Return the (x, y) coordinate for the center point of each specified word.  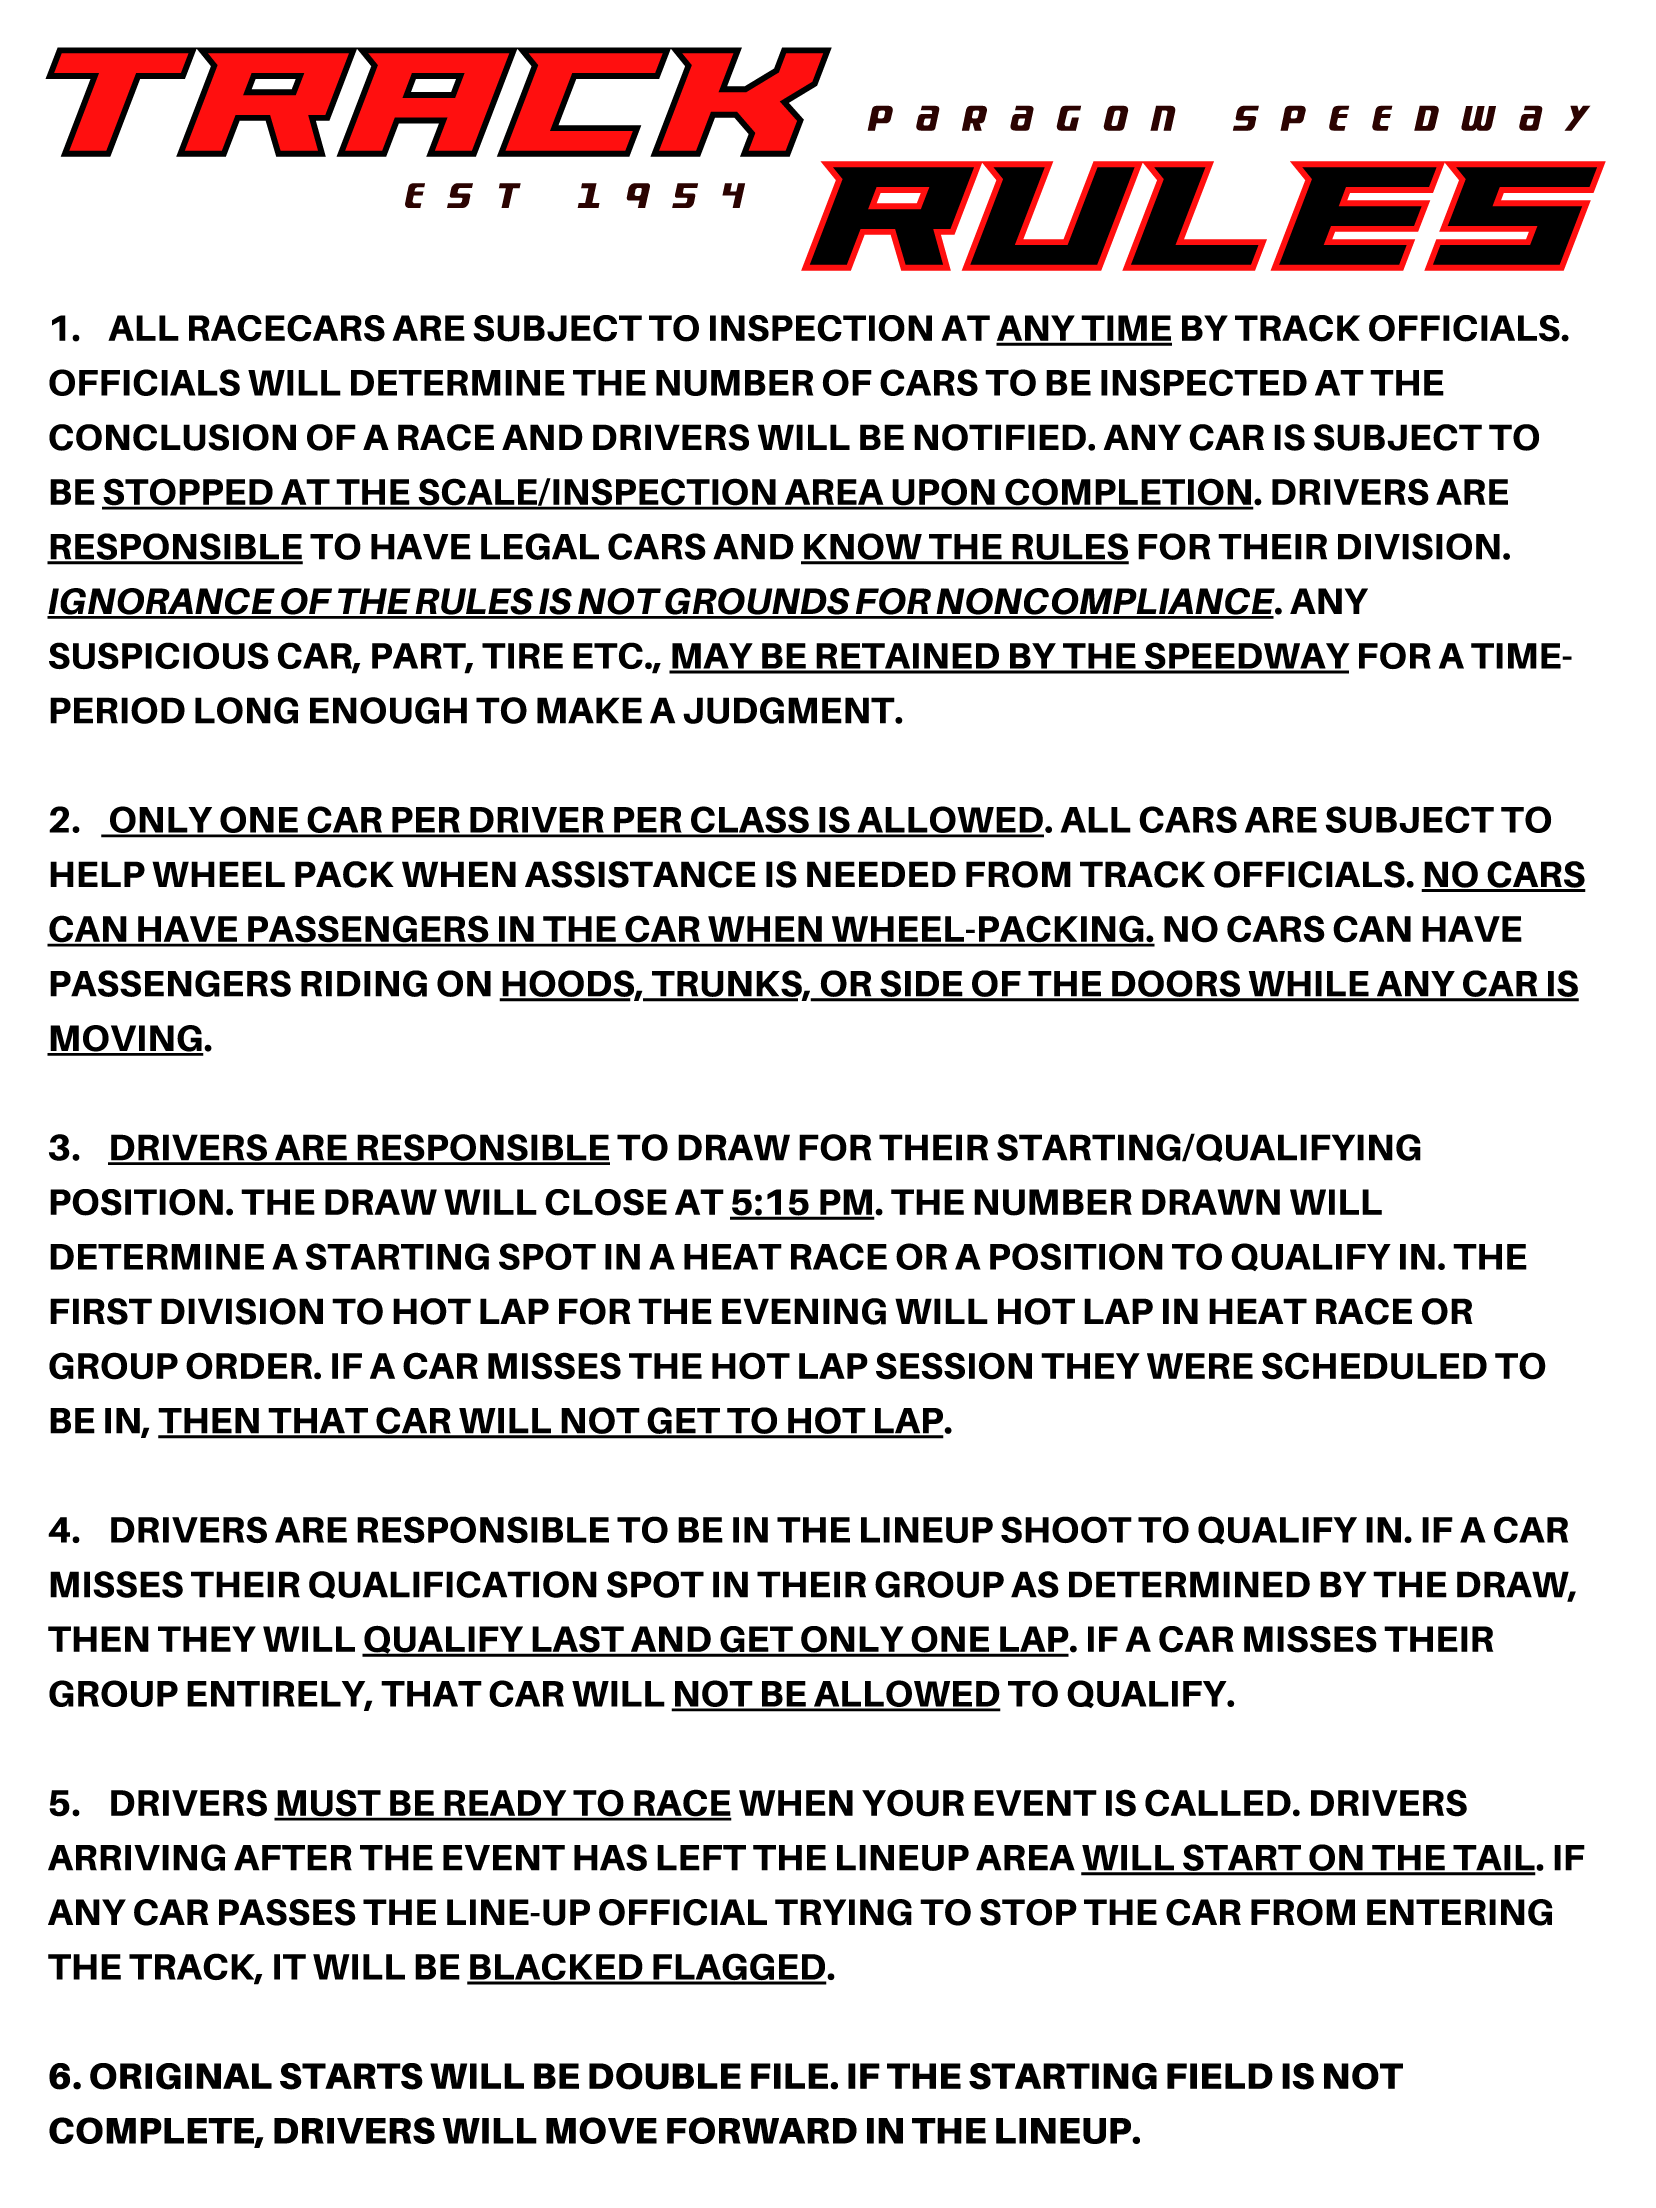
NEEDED (881, 874)
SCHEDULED (1374, 1366)
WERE (1200, 1366)
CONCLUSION (172, 437)
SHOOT (1066, 1529)
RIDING (364, 983)
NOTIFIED (1000, 437)
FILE (791, 2076)
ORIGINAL (181, 2076)
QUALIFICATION (453, 1585)
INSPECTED (1204, 382)
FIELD (1220, 2076)
